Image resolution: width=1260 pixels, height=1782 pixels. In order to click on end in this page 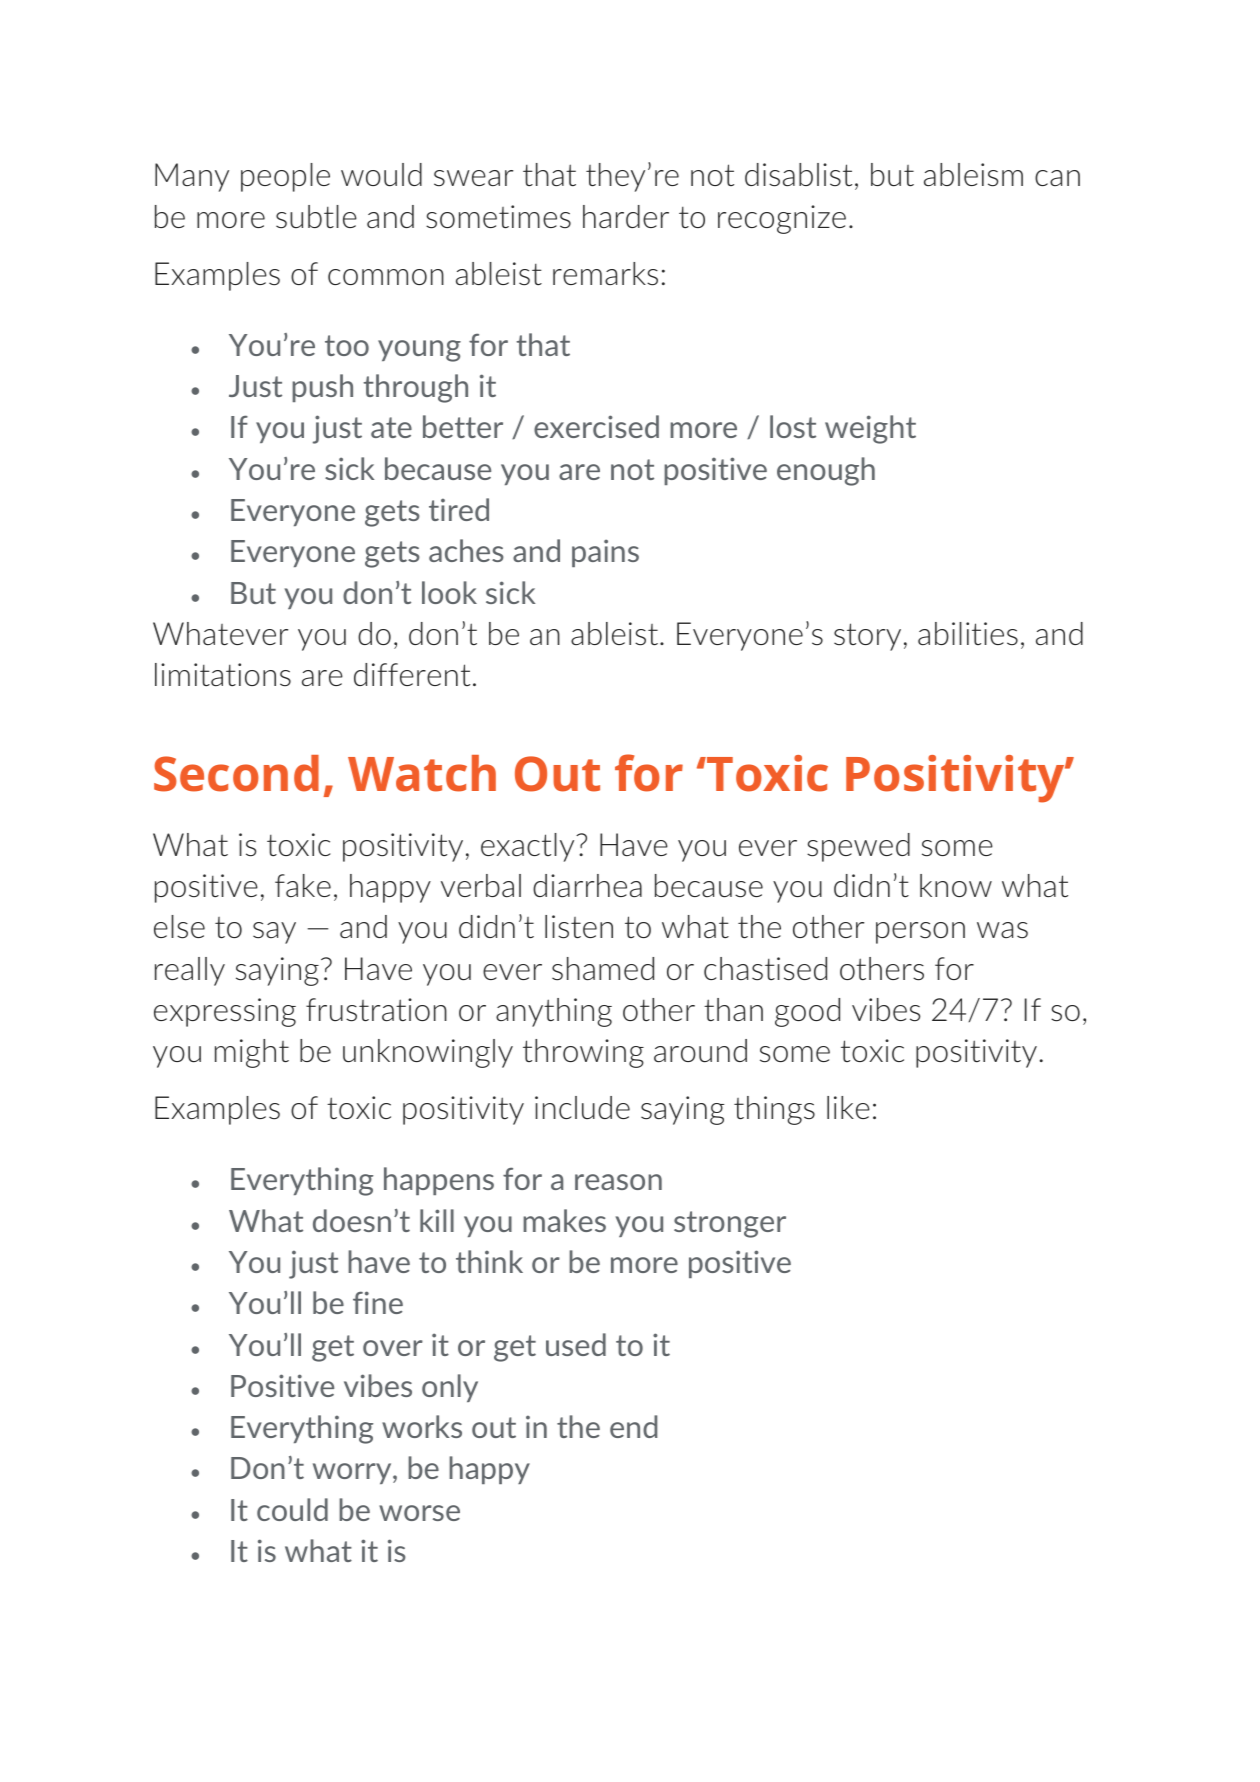, I will do `click(633, 1426)`.
